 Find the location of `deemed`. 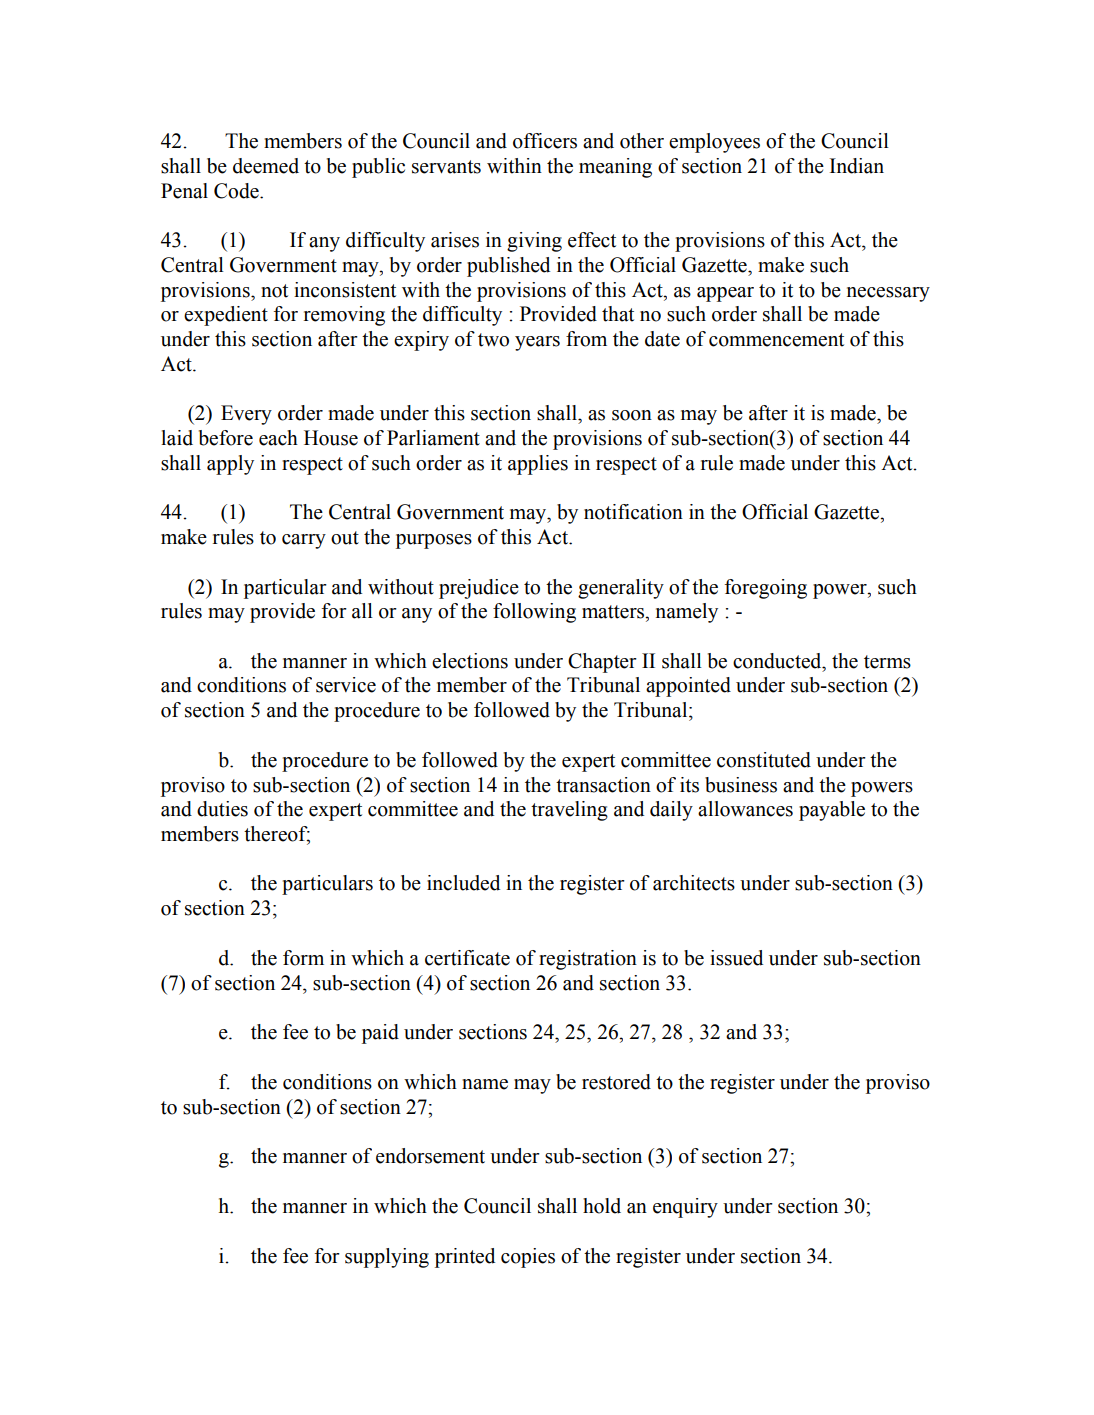

deemed is located at coordinates (266, 166).
